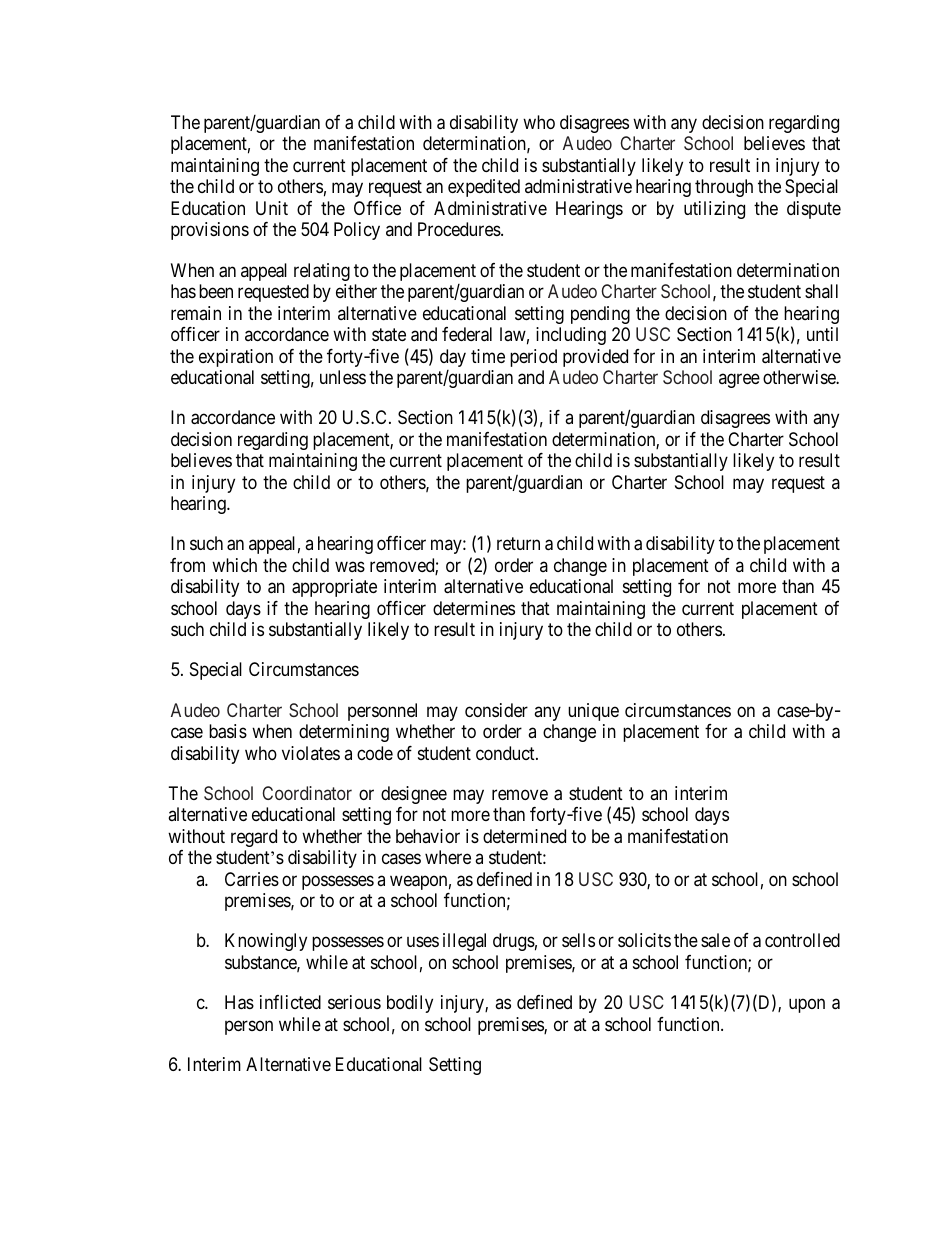 The image size is (952, 1233). Describe the element at coordinates (484, 188) in the image. I see `expedited` at that location.
